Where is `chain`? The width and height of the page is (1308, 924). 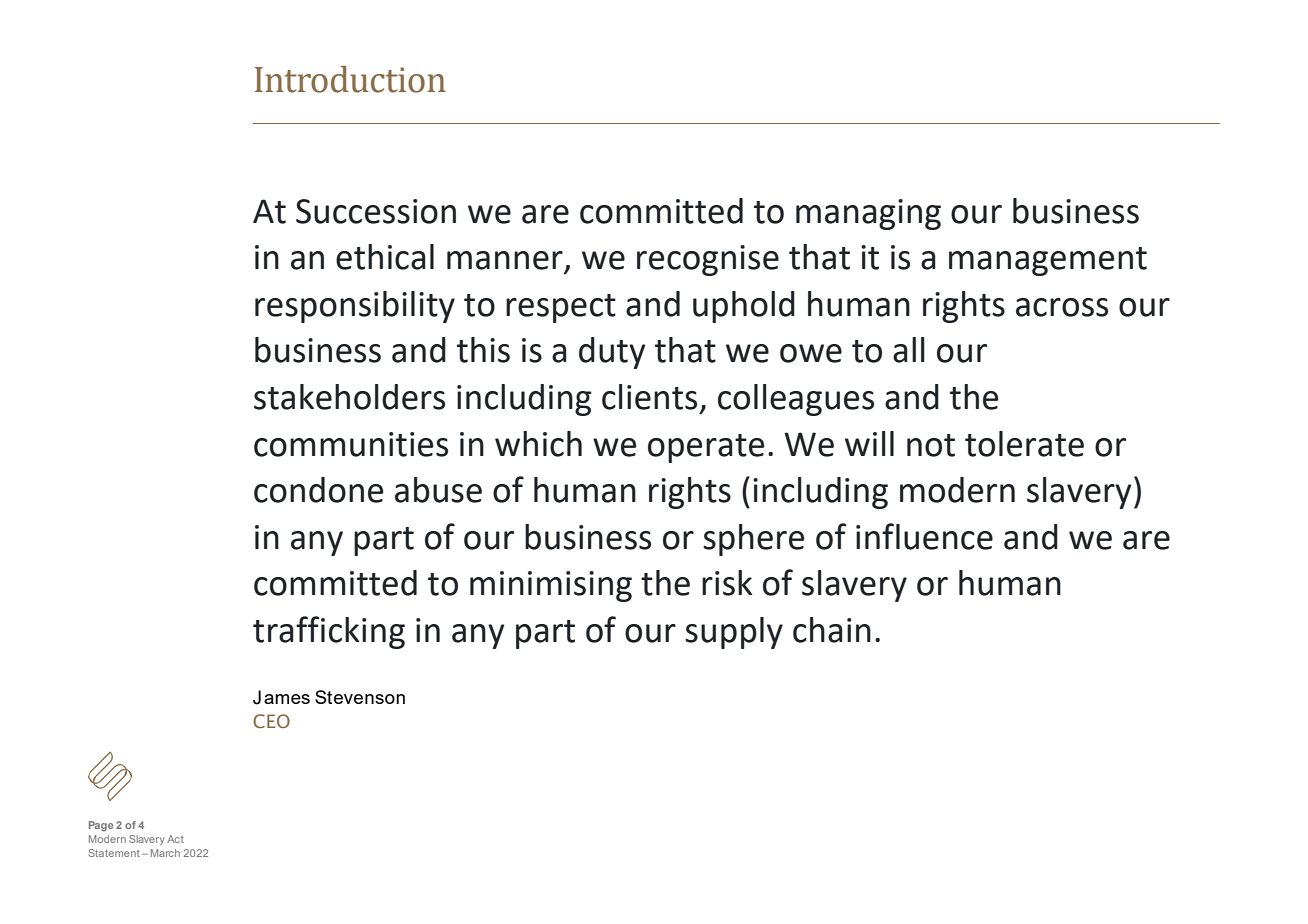 chain is located at coordinates (832, 630).
